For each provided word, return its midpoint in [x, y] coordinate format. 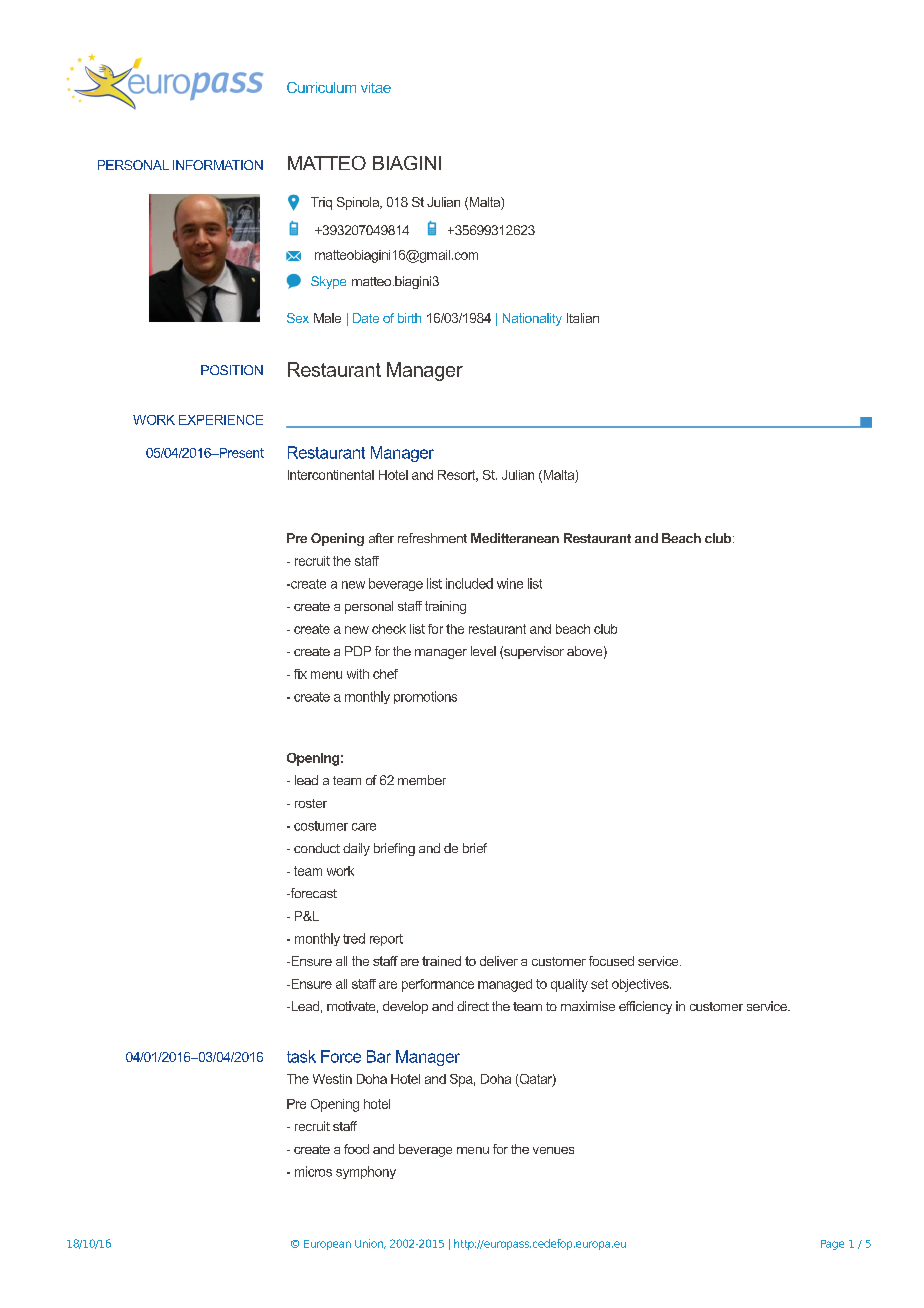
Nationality [532, 319]
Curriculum [321, 87]
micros [313, 1171]
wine [510, 583]
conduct [317, 848]
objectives [641, 985]
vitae [376, 87]
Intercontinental [331, 475]
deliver [499, 961]
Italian [583, 318]
